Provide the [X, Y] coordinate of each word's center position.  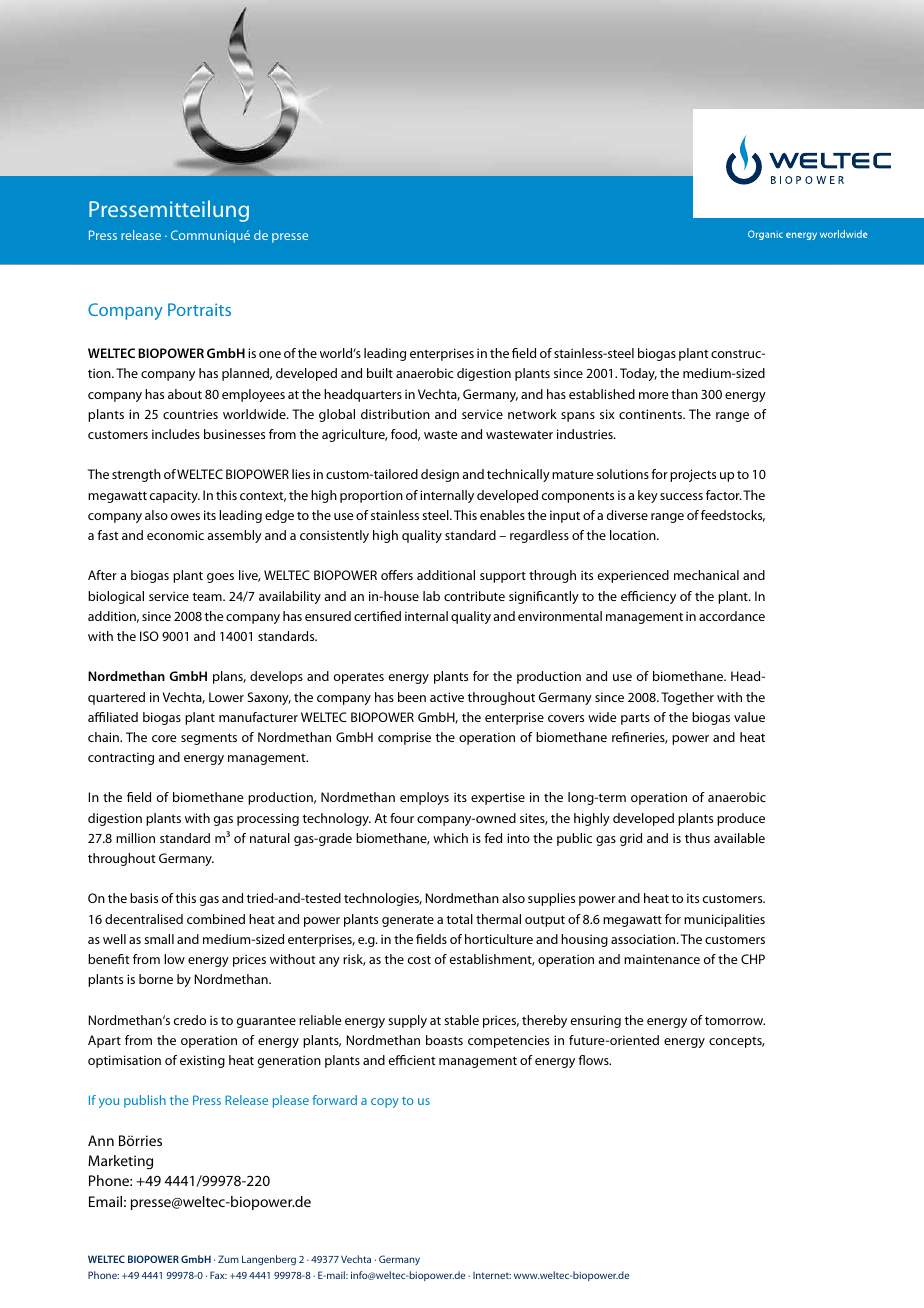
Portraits [199, 309]
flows [594, 1060]
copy [385, 1103]
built [380, 373]
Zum [228, 1259]
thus [697, 838]
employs [424, 798]
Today [638, 374]
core [164, 738]
